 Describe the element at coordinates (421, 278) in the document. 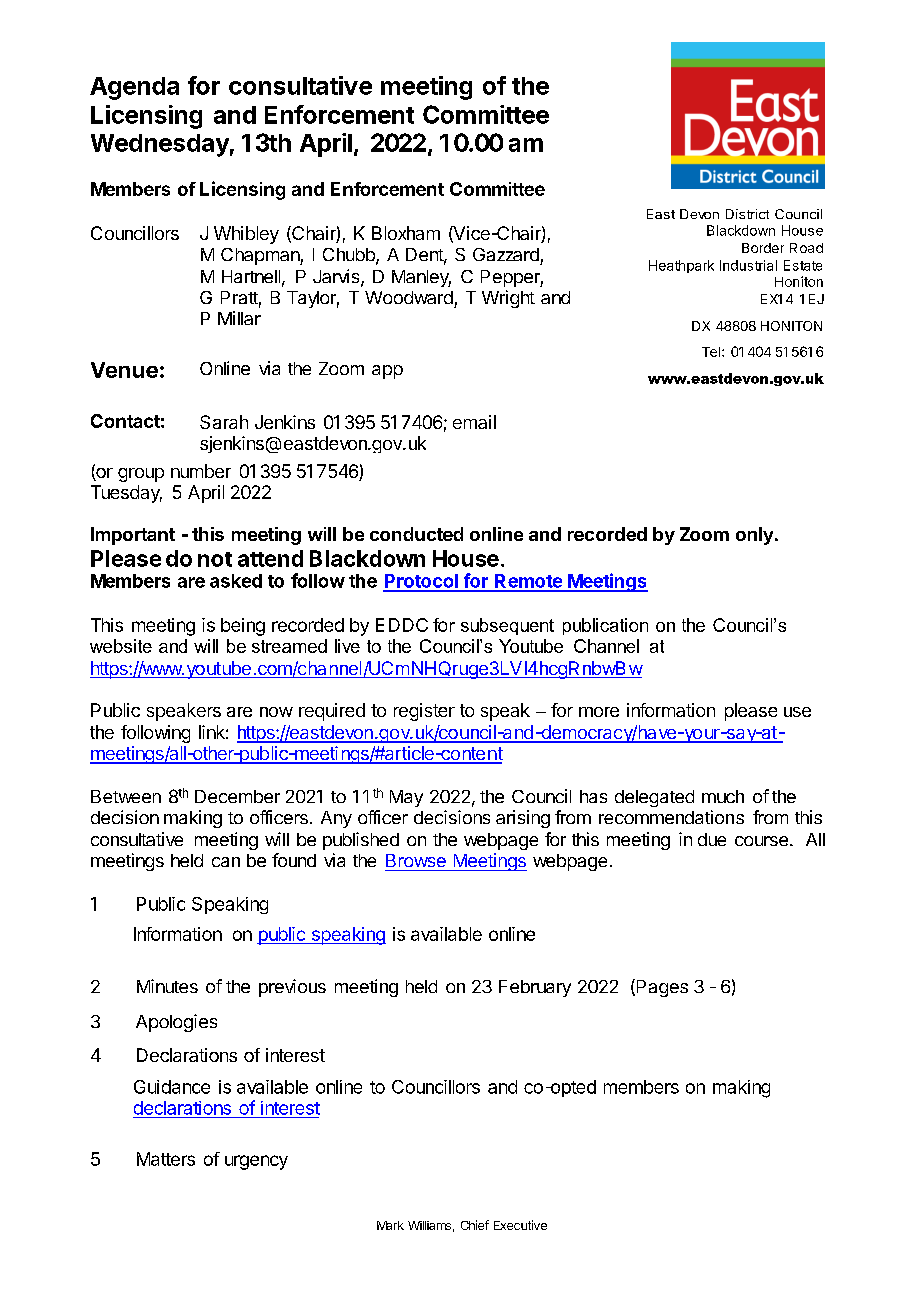

I see `Manley` at that location.
